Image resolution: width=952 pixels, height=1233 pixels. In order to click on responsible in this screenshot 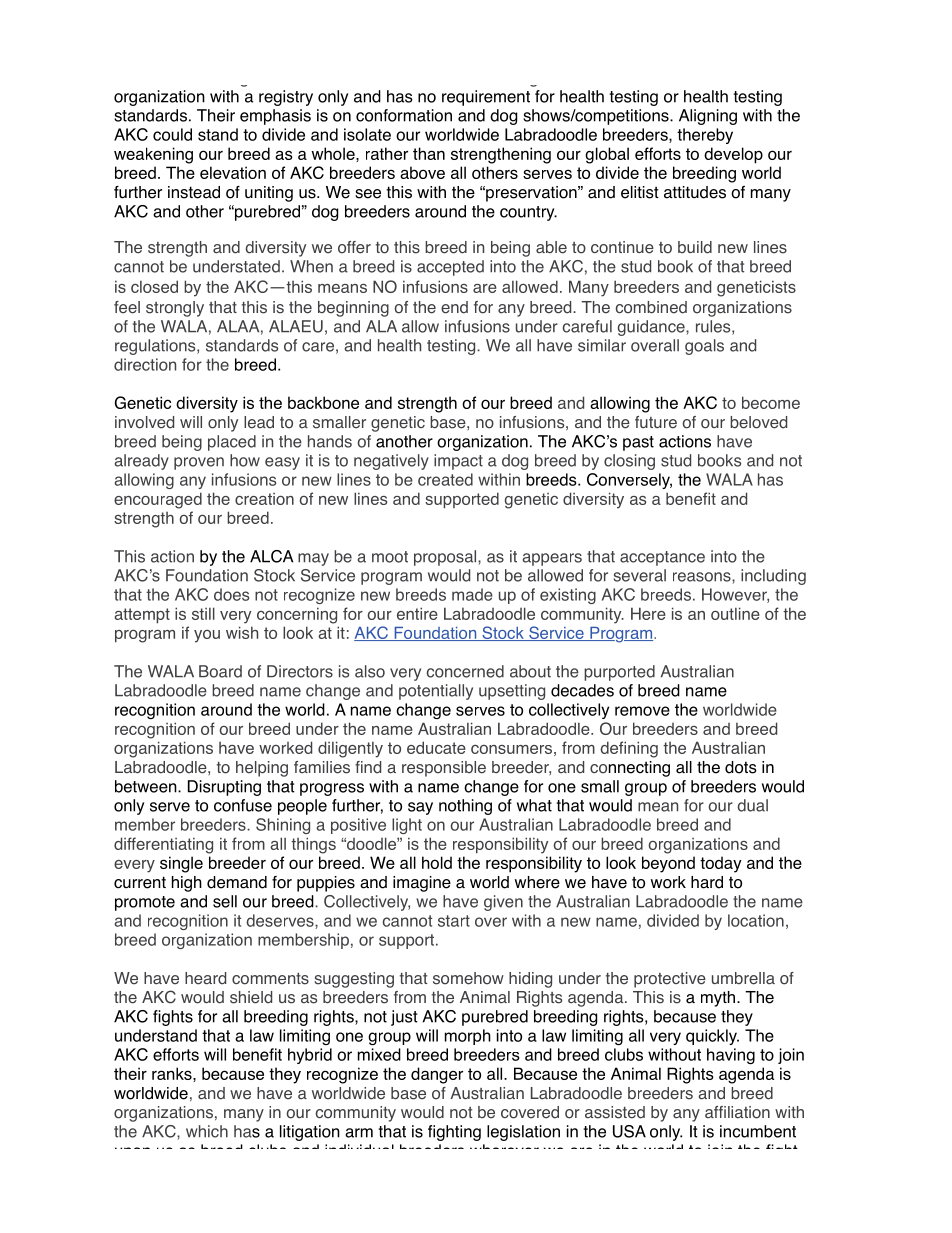, I will do `click(444, 769)`.
